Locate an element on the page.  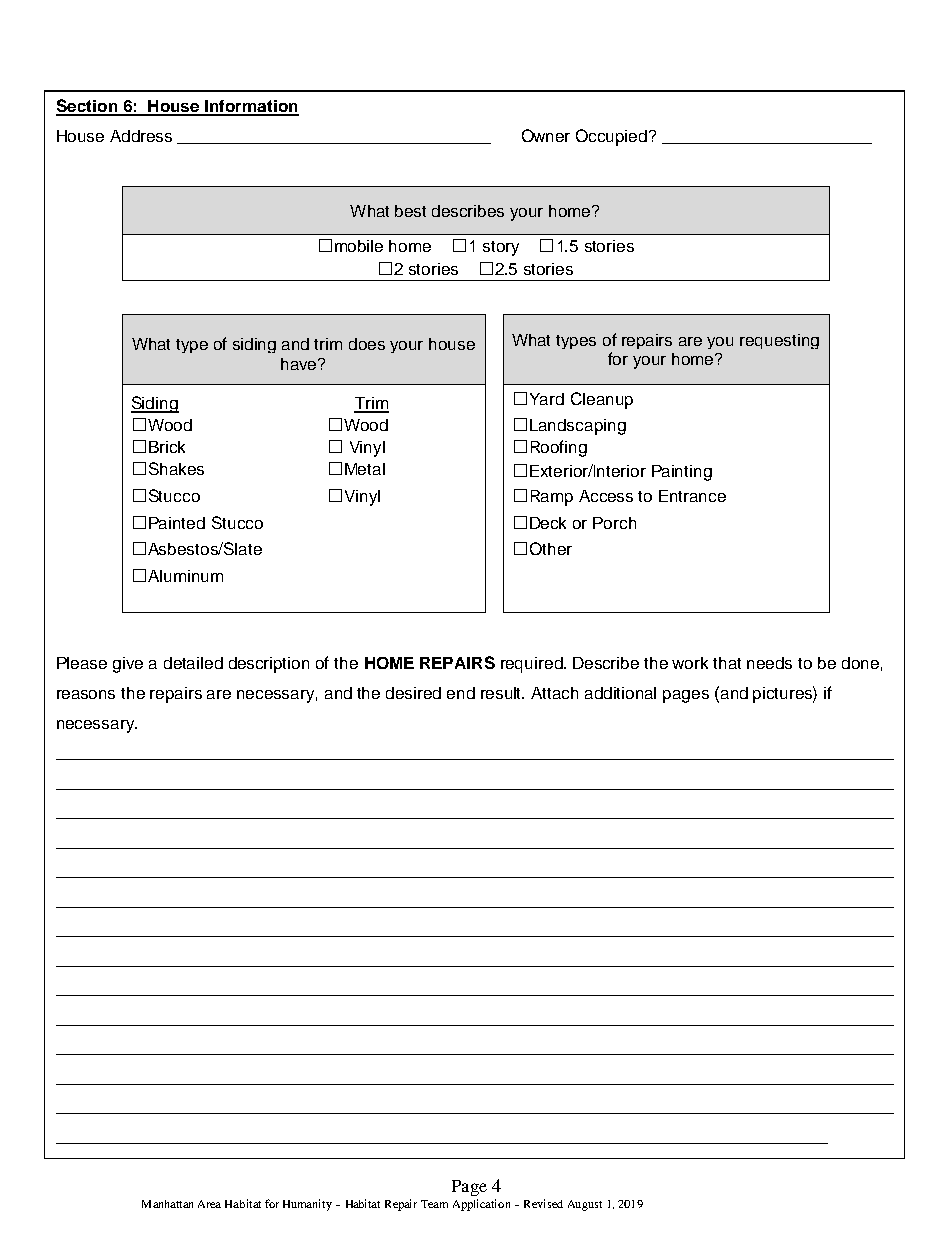
Team is located at coordinates (434, 1204).
